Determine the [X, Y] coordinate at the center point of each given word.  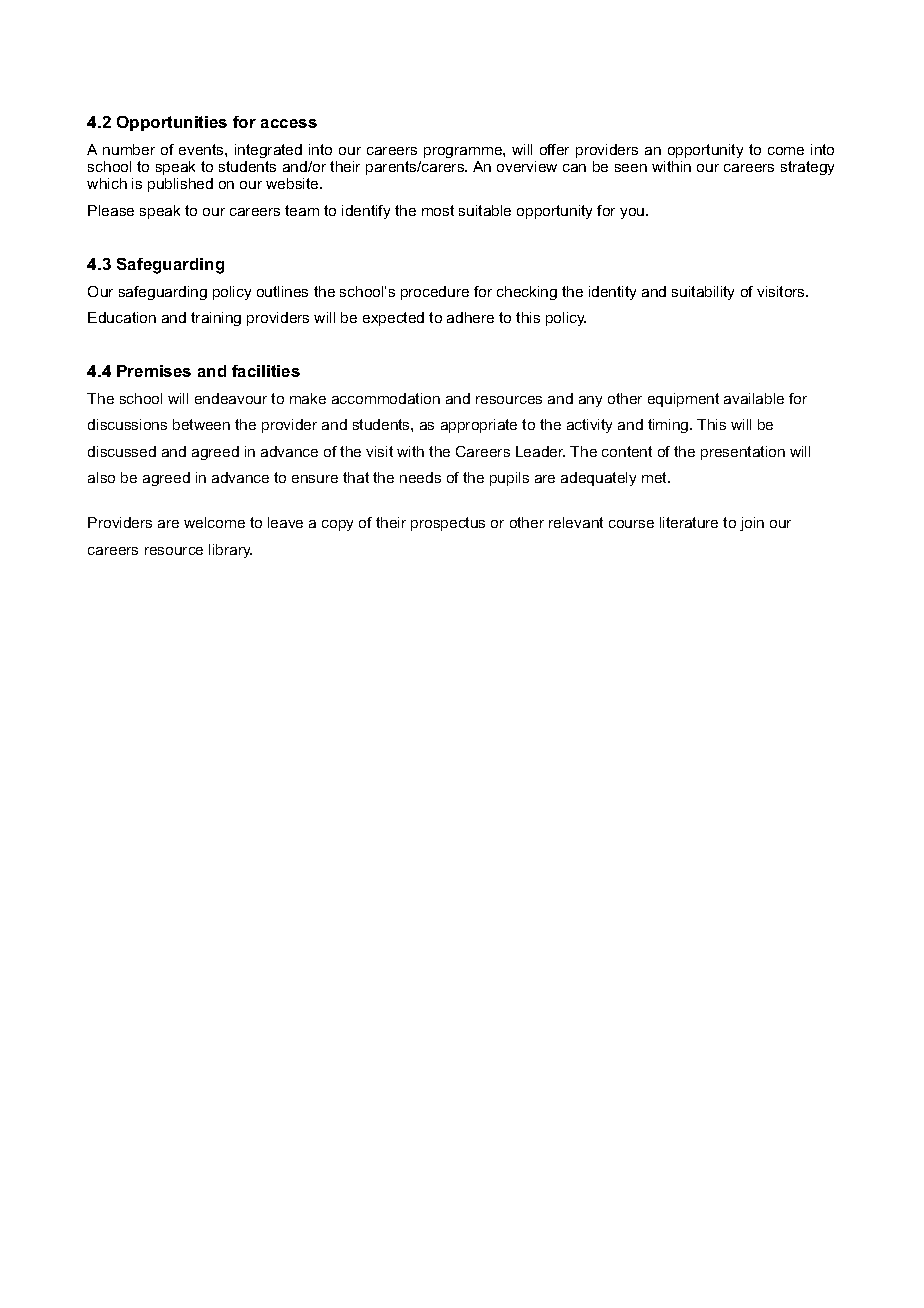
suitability [703, 293]
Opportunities [172, 123]
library [230, 551]
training [216, 319]
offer [554, 149]
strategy [807, 168]
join [752, 524]
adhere [470, 317]
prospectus [448, 524]
